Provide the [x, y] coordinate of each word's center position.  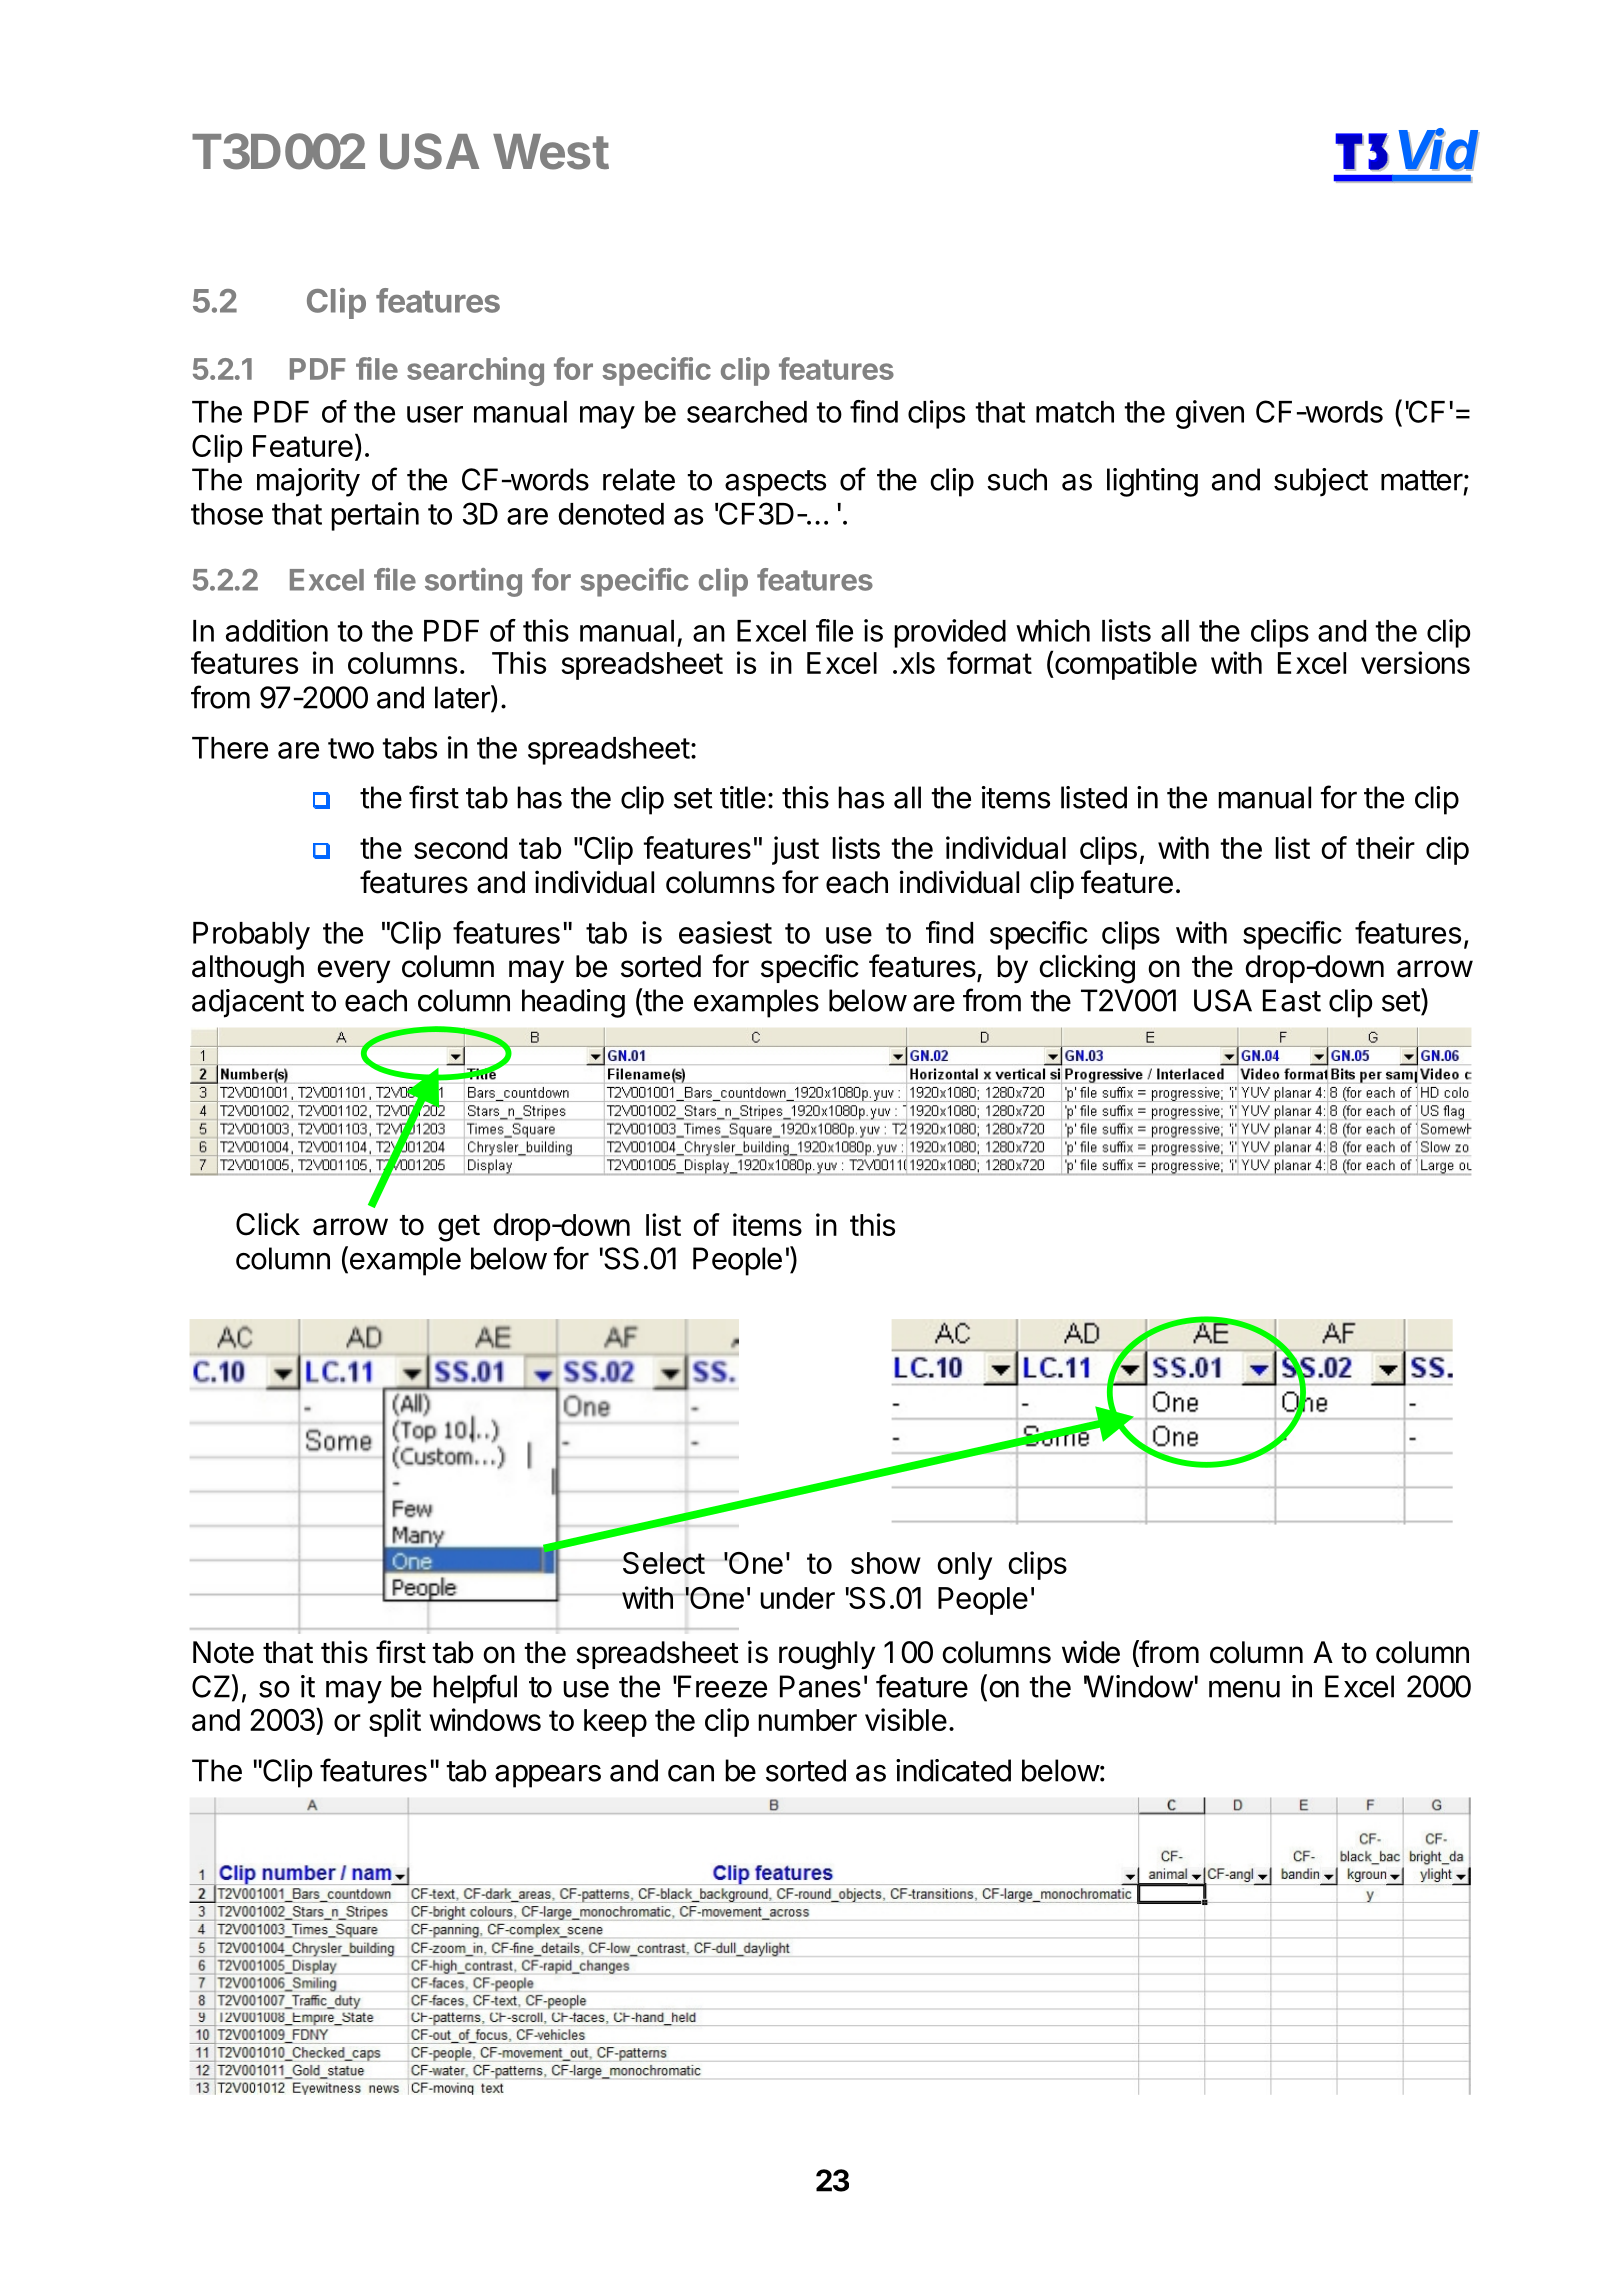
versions [1415, 662]
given [1210, 414]
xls [917, 663]
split [395, 1722]
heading [573, 1003]
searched [747, 412]
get [459, 1228]
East [1292, 1000]
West [551, 152]
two [351, 748]
